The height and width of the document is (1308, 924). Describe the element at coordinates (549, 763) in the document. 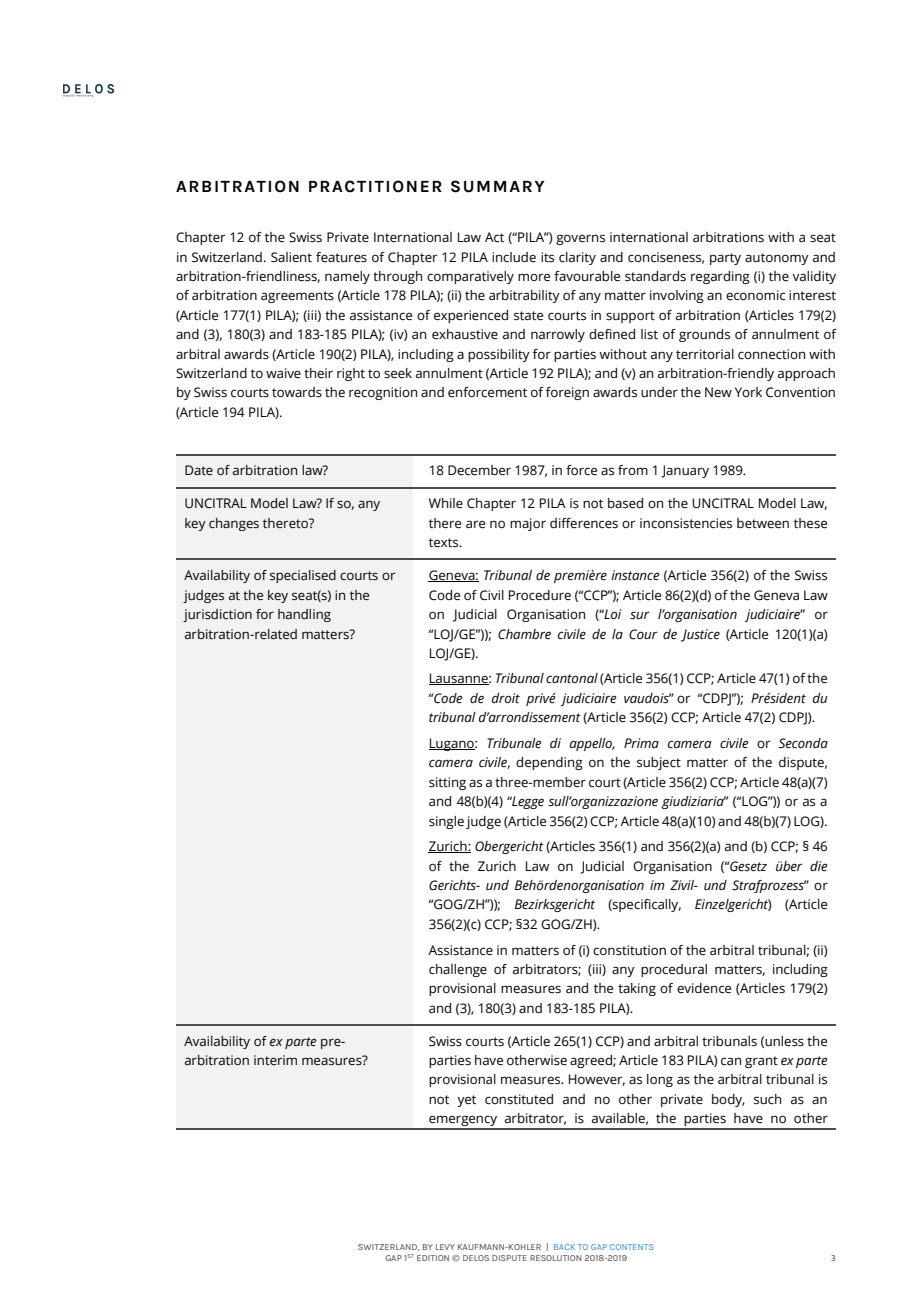

I see `depending` at that location.
